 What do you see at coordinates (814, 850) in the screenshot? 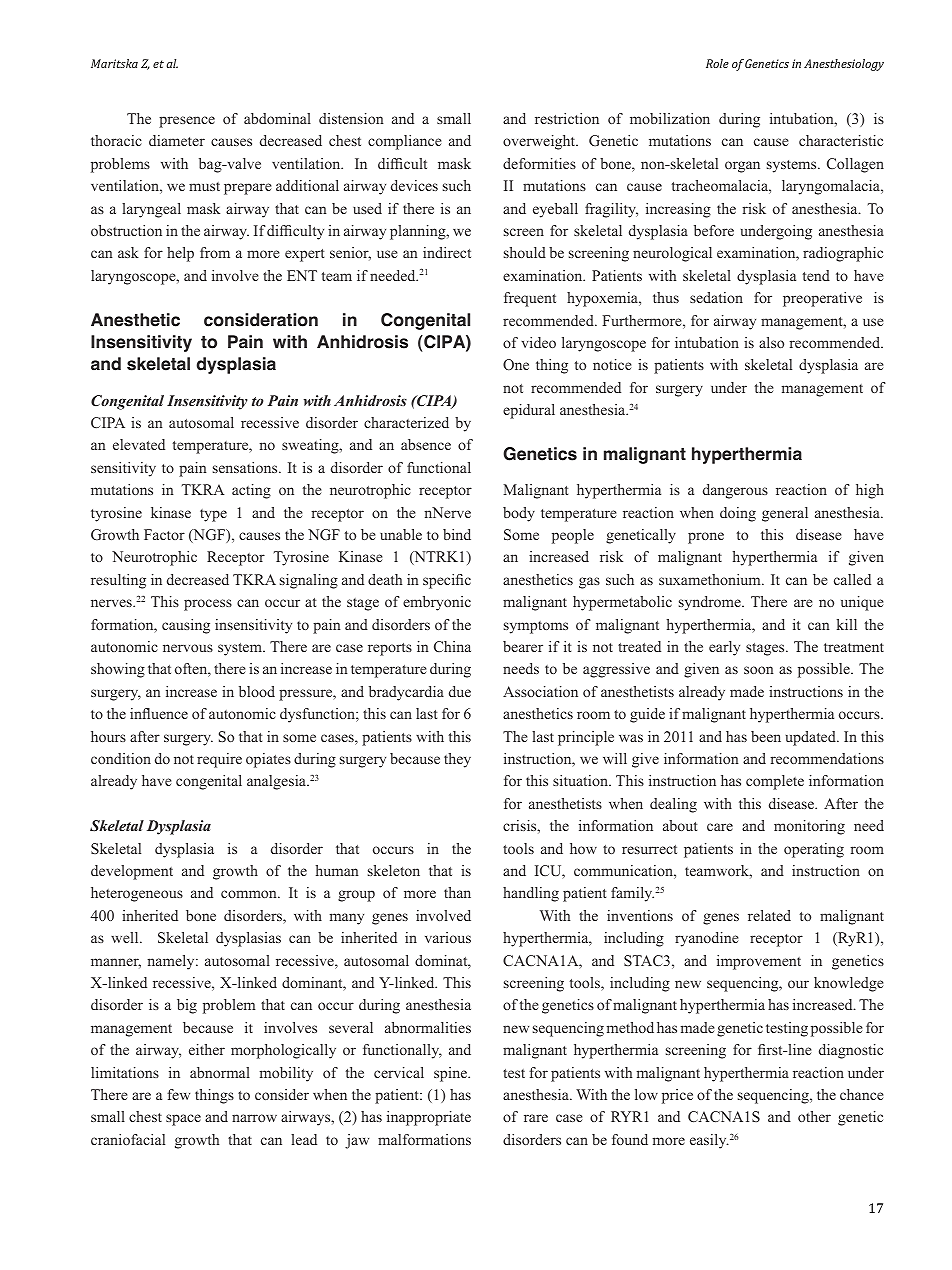
I see `operating` at bounding box center [814, 850].
